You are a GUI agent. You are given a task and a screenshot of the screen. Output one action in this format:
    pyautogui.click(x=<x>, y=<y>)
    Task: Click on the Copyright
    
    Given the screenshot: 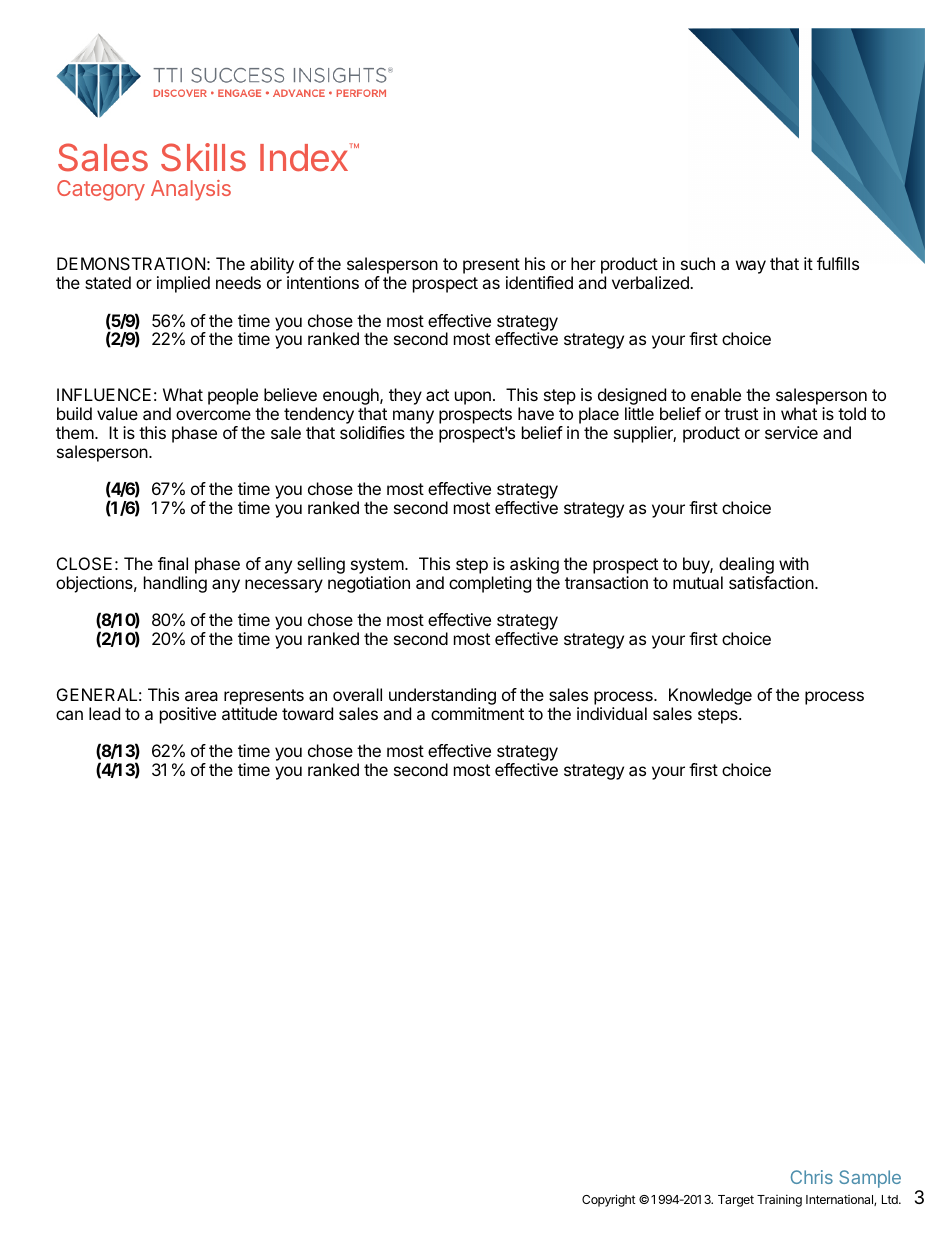 What is the action you would take?
    pyautogui.click(x=609, y=1200)
